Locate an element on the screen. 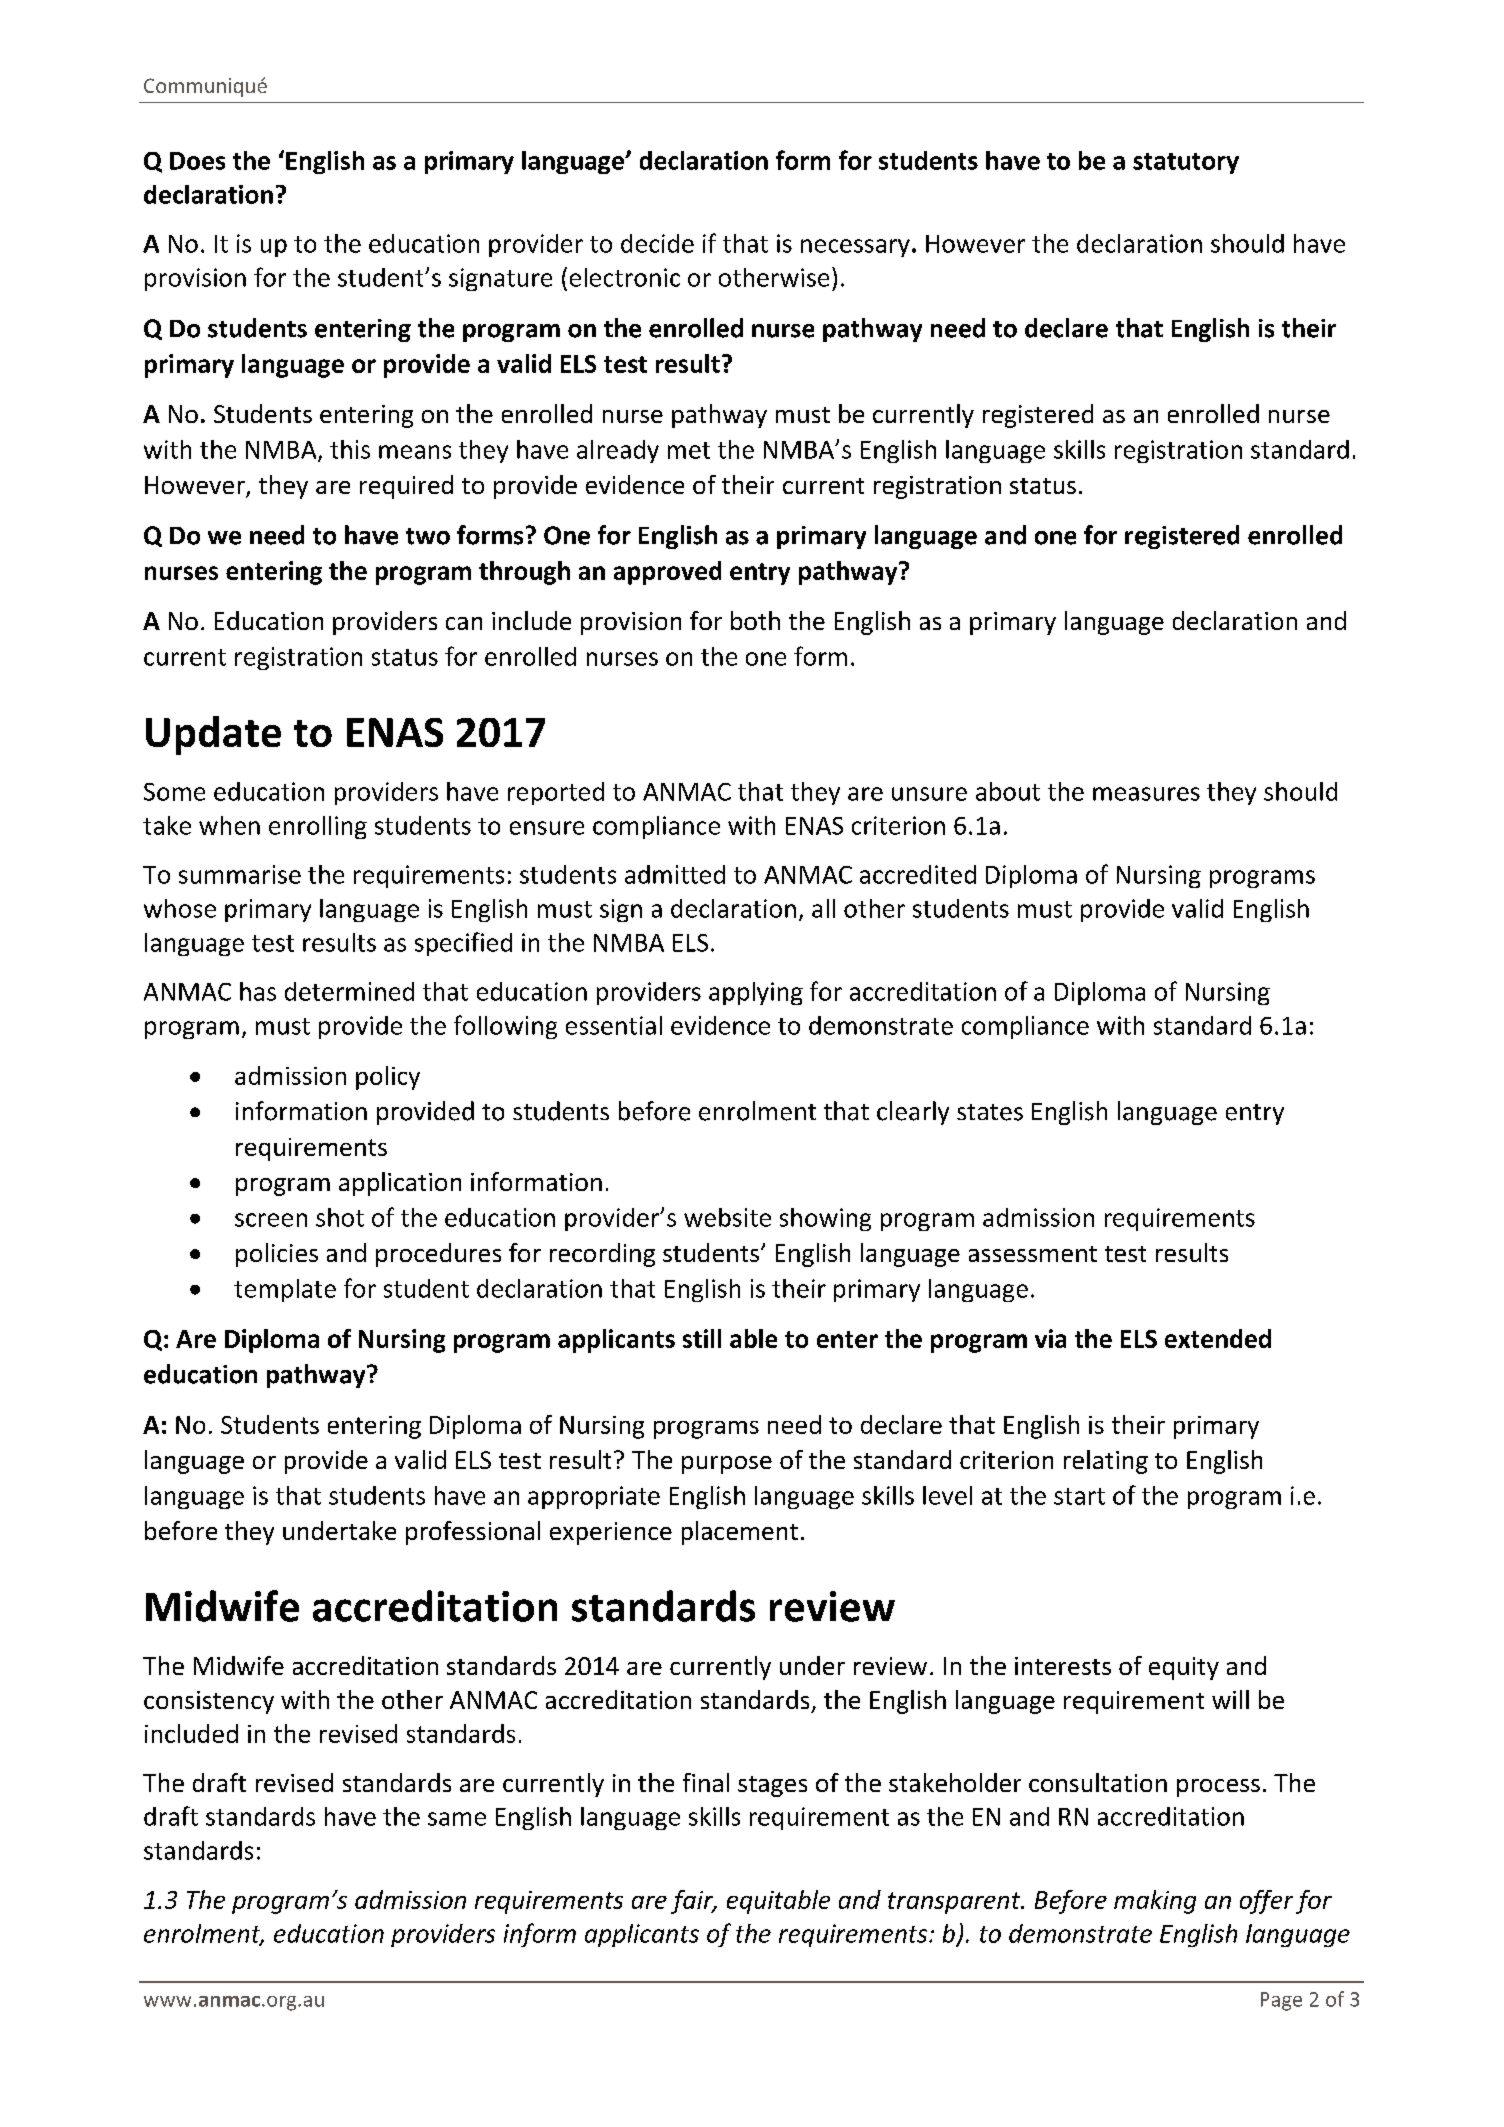 The image size is (1504, 2127). Does is located at coordinates (197, 161).
